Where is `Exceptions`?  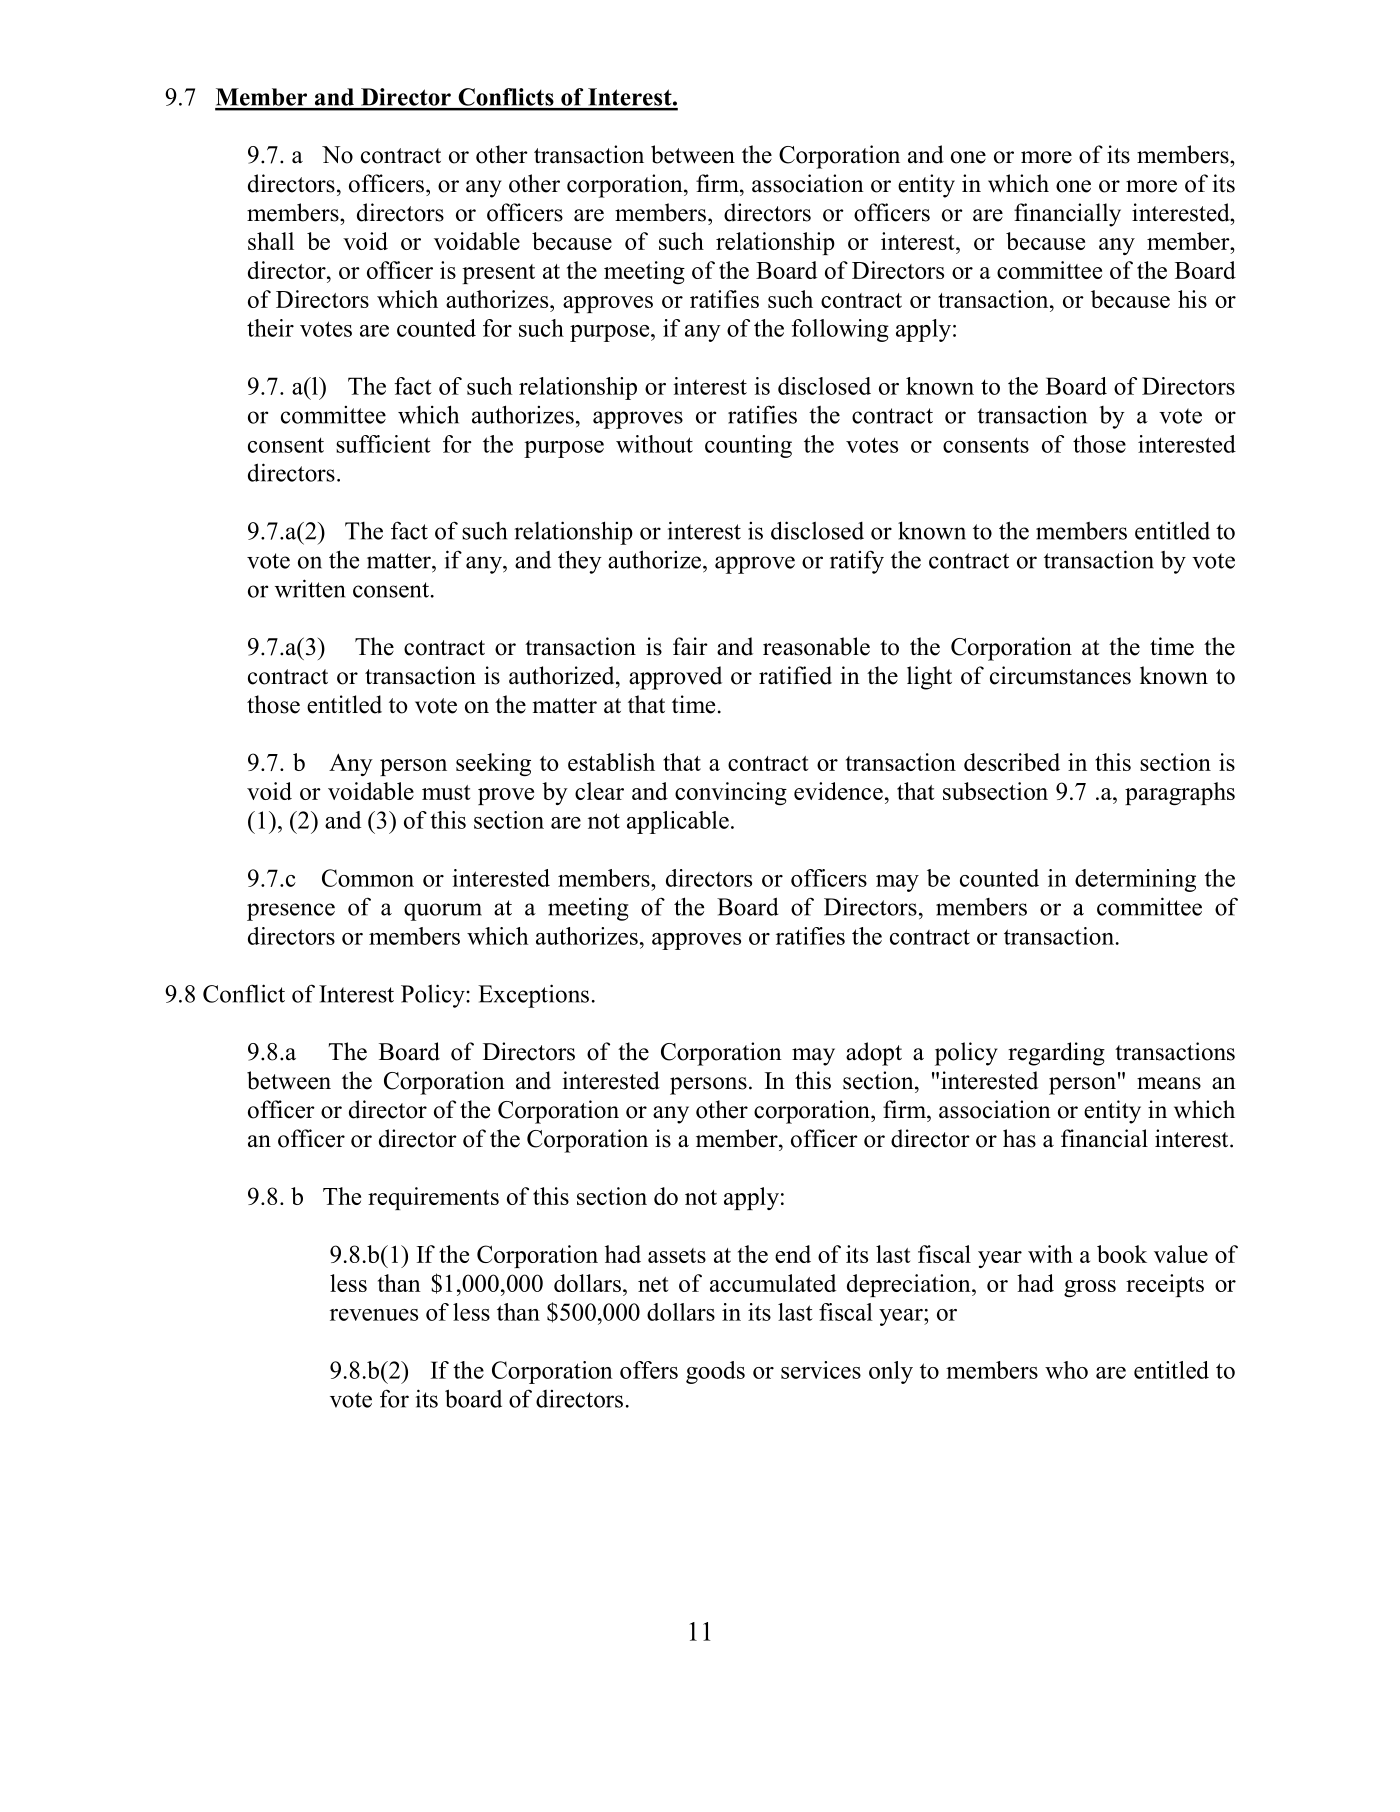 Exceptions is located at coordinates (533, 996).
